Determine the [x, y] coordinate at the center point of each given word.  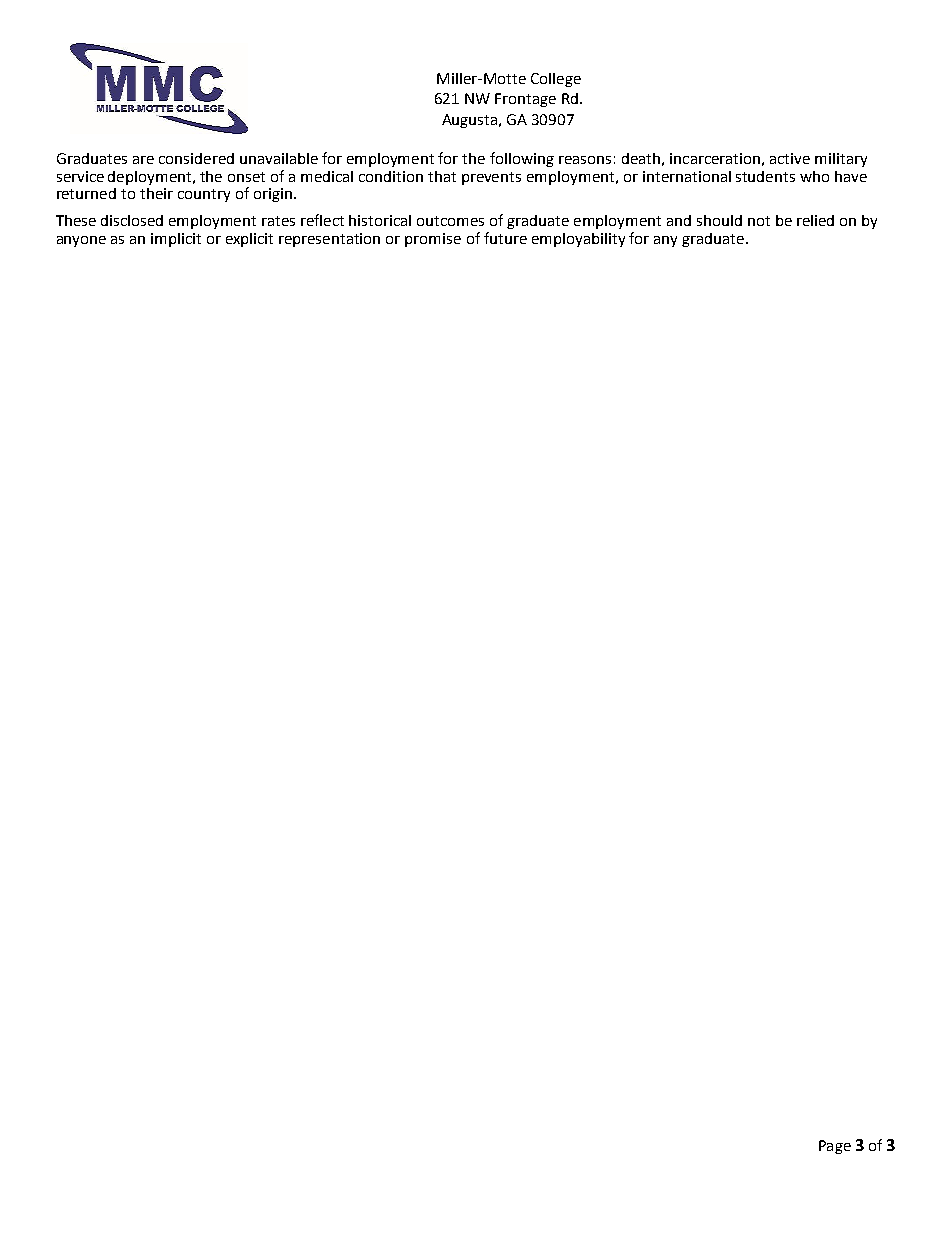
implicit [176, 240]
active [790, 158]
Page [835, 1147]
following [522, 159]
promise [433, 240]
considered [196, 158]
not [759, 221]
